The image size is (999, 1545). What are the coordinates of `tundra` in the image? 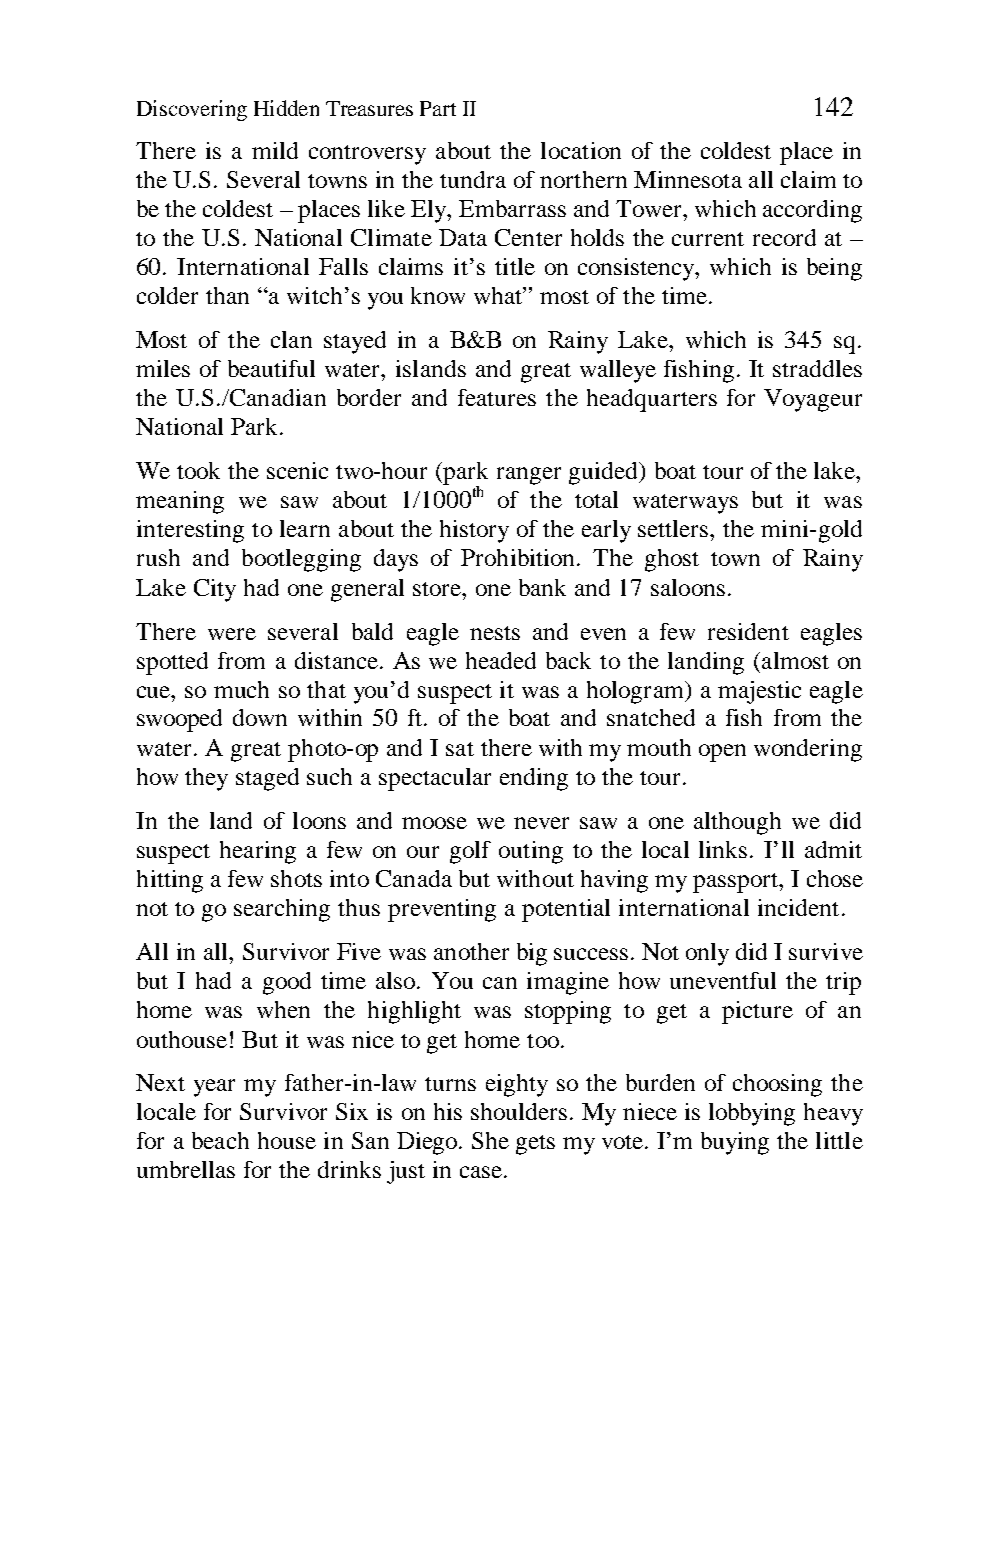 It's located at (473, 179).
